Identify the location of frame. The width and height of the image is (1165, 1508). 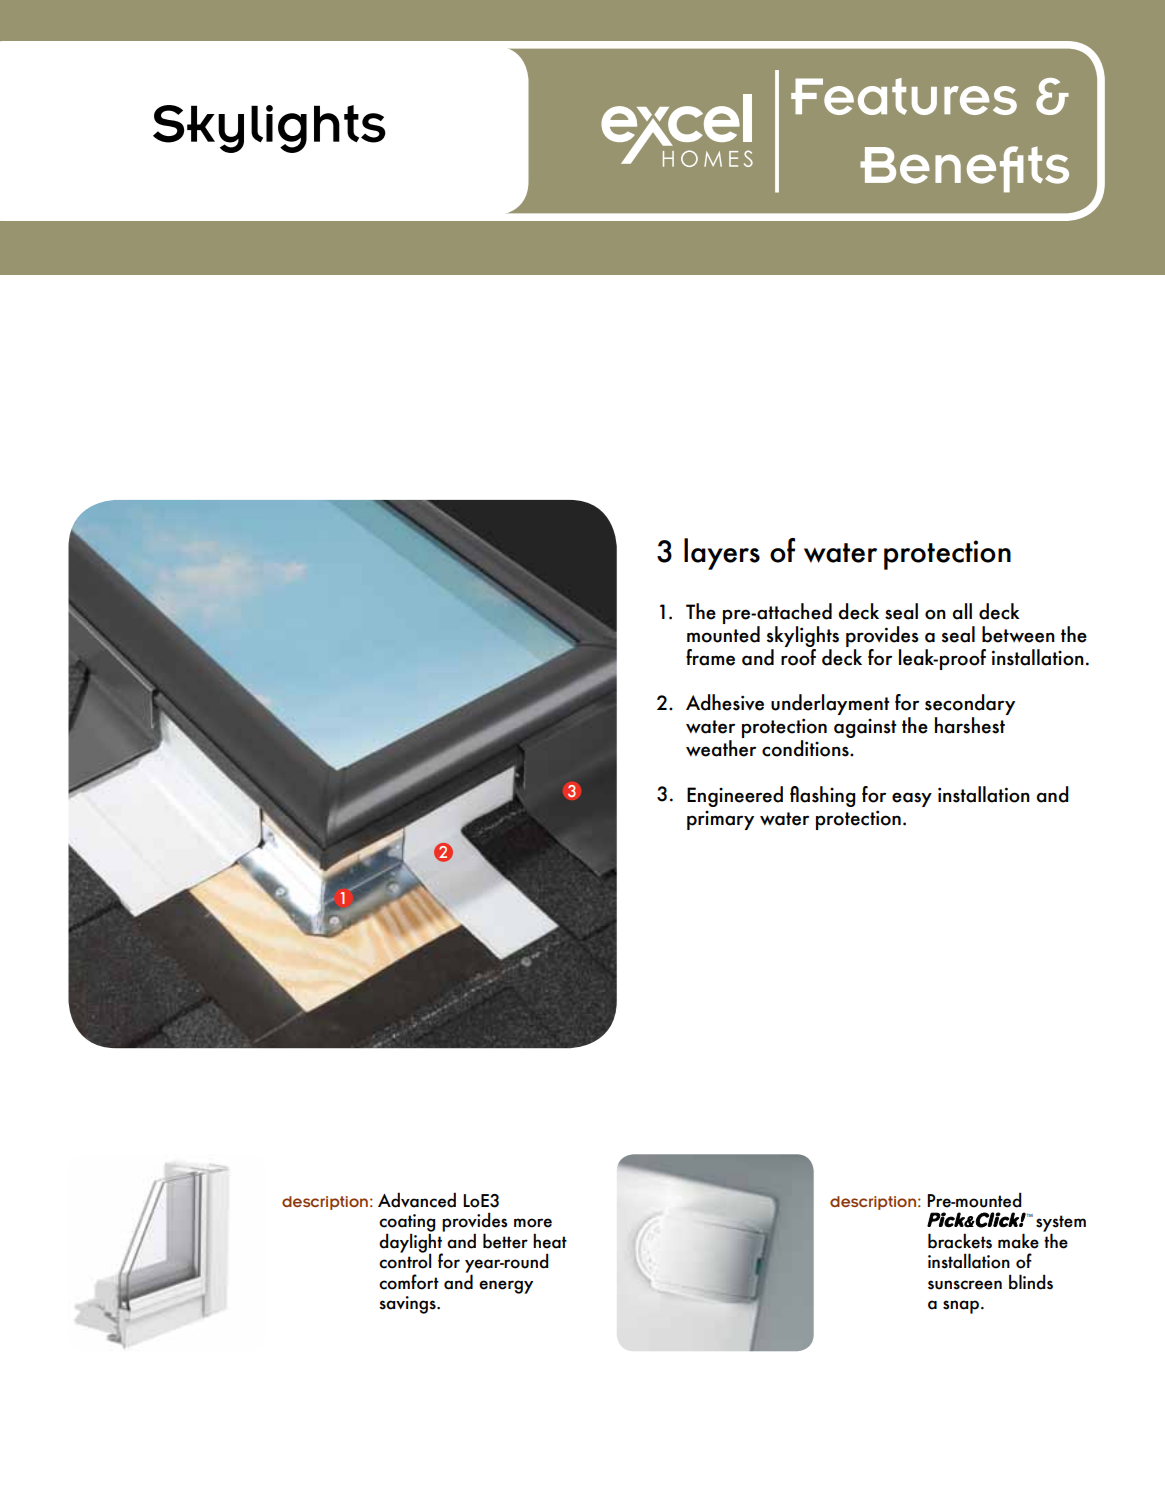
(710, 657).
